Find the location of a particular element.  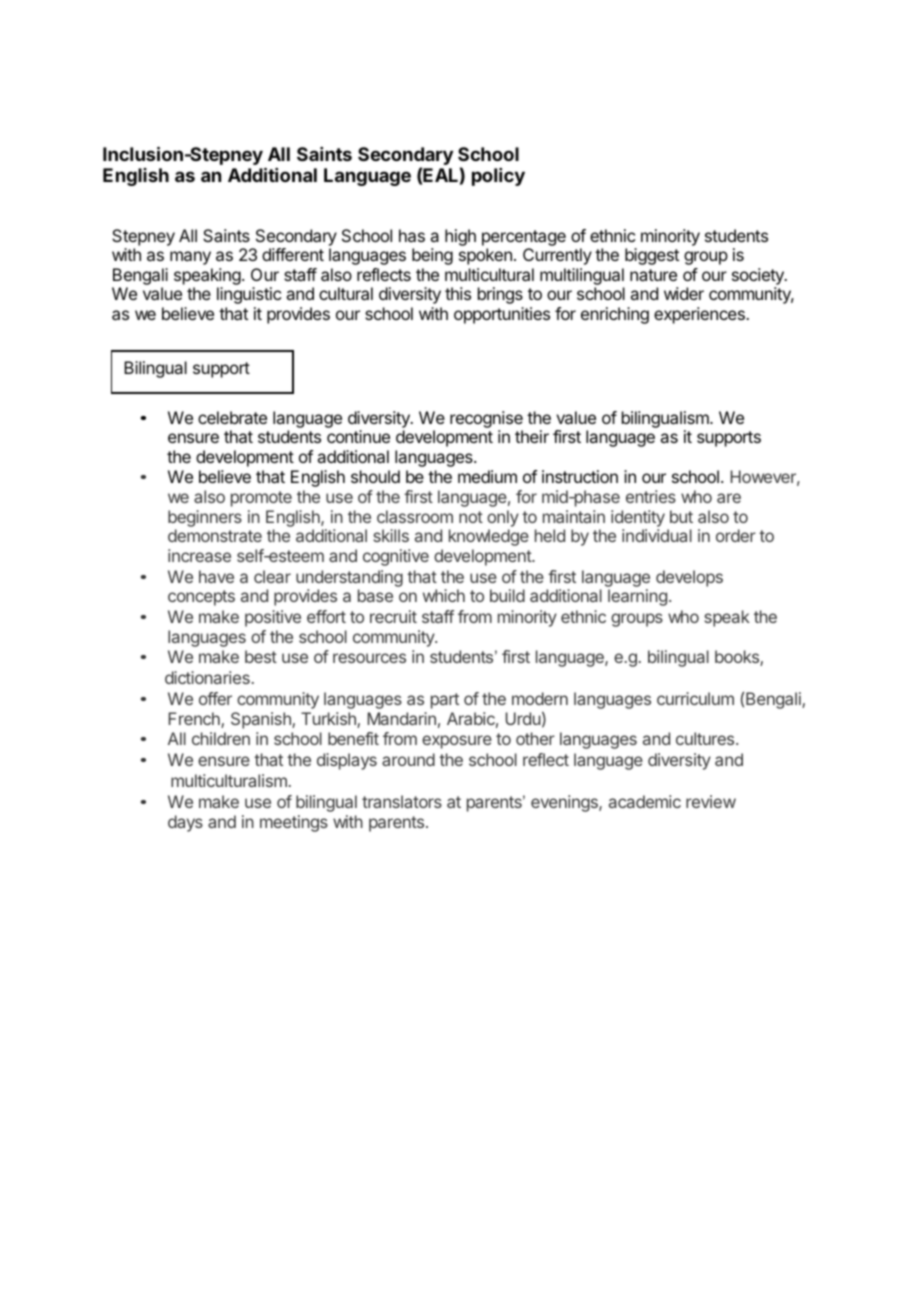

different is located at coordinates (293, 254).
